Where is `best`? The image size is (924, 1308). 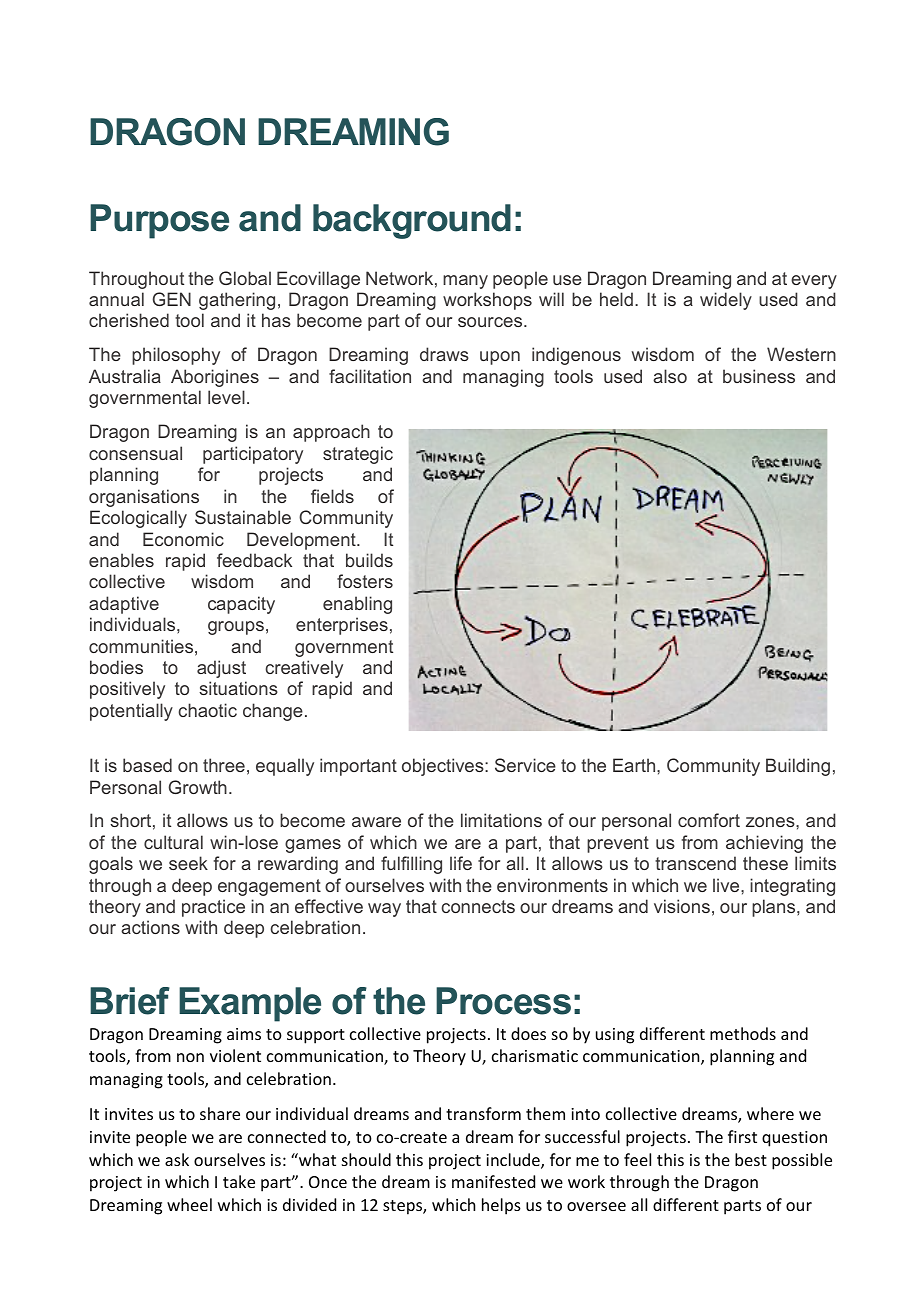 best is located at coordinates (751, 1159).
